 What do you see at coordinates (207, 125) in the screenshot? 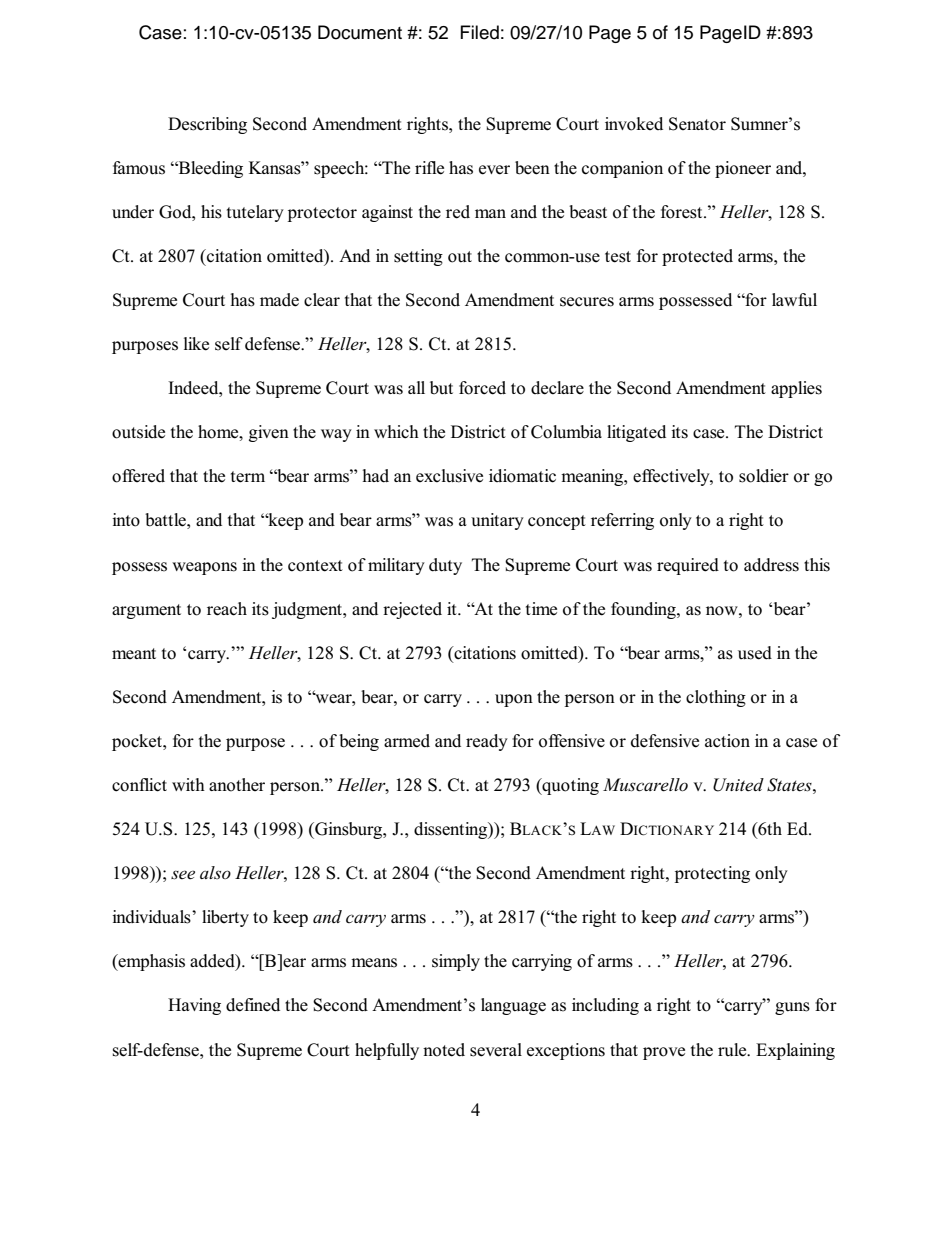
I see `Describing` at bounding box center [207, 125].
